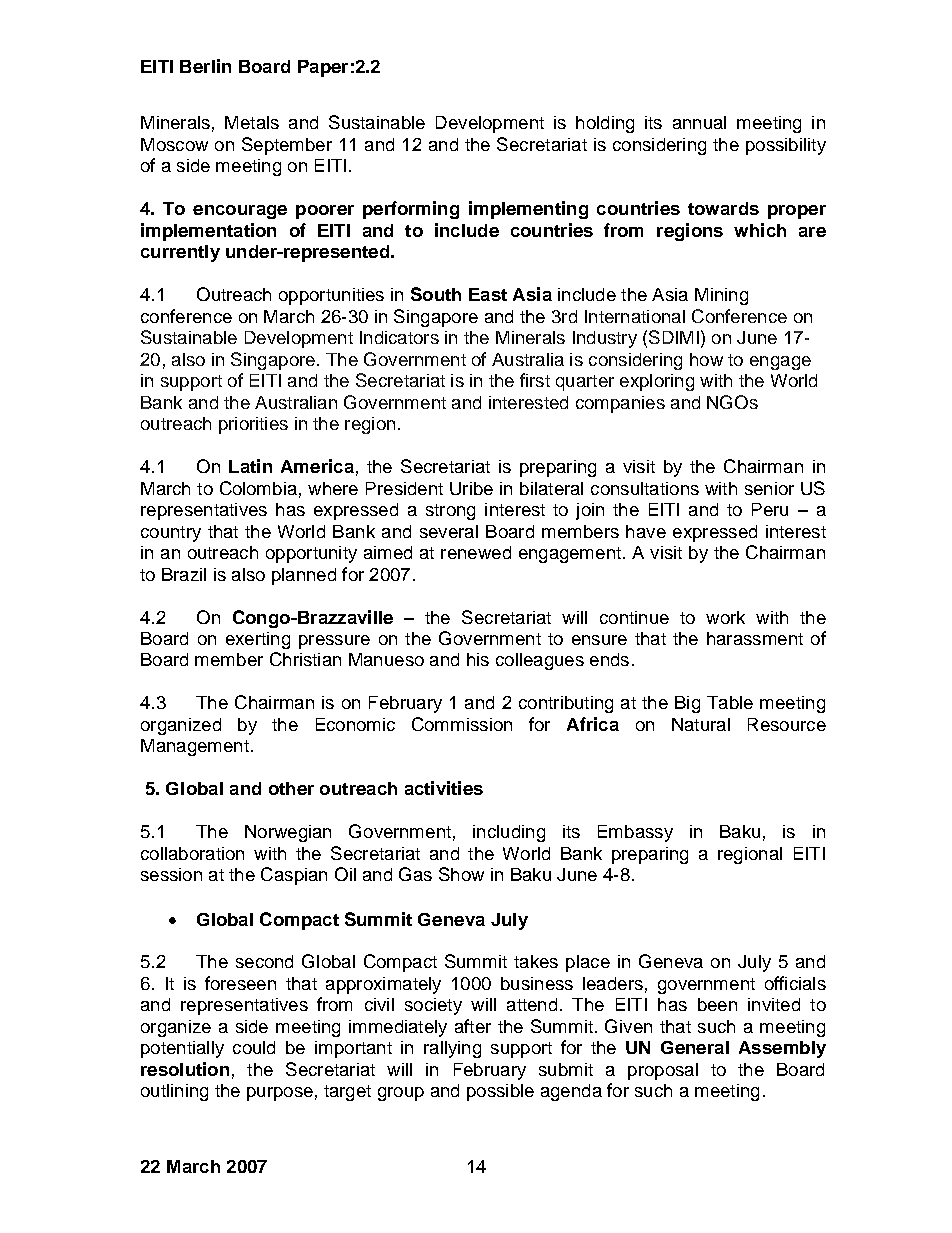  I want to click on Metals, so click(252, 122).
